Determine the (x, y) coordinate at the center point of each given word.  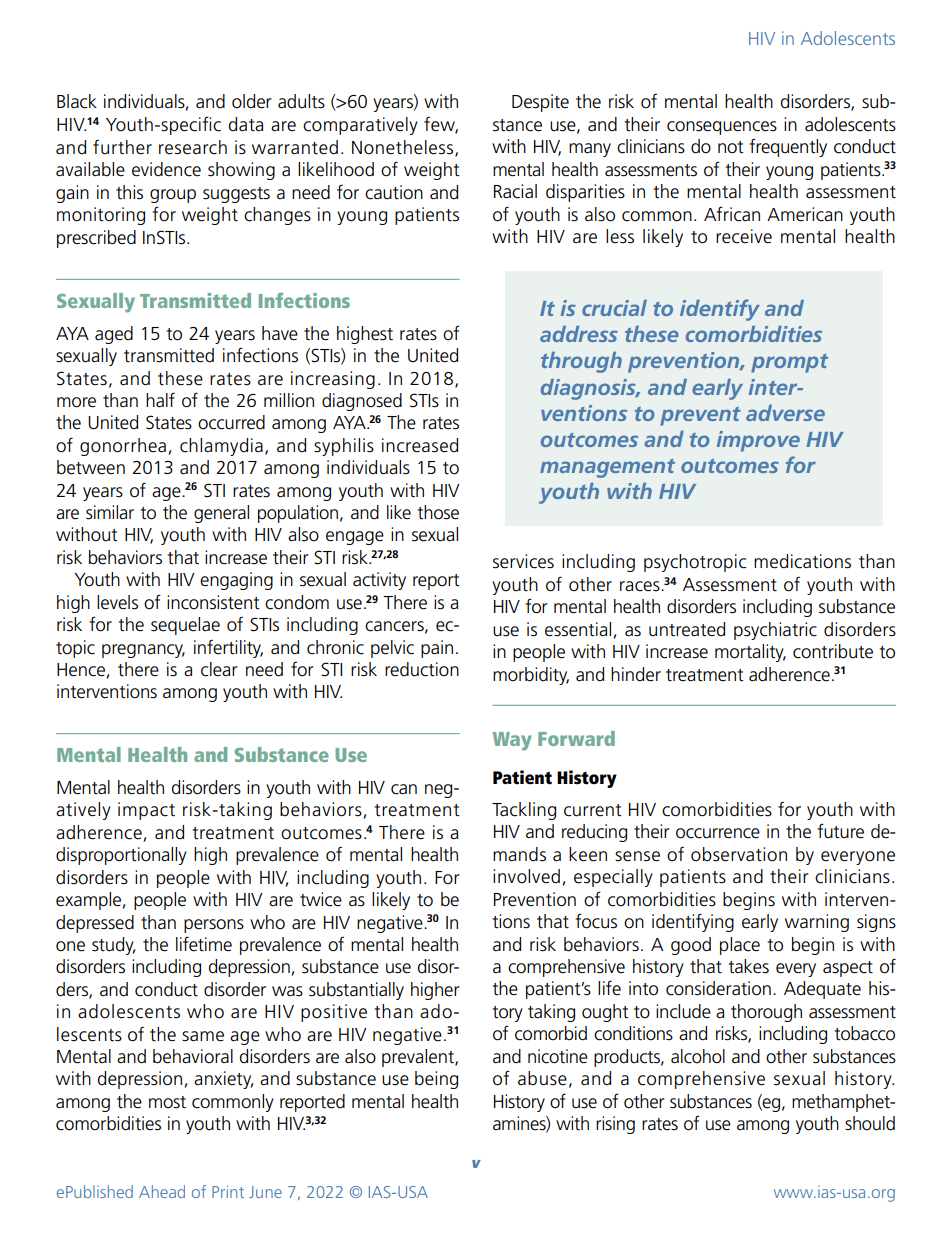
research (193, 147)
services (523, 561)
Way (512, 741)
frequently (788, 147)
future (840, 831)
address (579, 334)
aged (114, 335)
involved (526, 876)
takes (749, 966)
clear (219, 669)
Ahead (162, 1191)
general (221, 514)
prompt (789, 363)
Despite (540, 103)
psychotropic (695, 563)
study (113, 946)
